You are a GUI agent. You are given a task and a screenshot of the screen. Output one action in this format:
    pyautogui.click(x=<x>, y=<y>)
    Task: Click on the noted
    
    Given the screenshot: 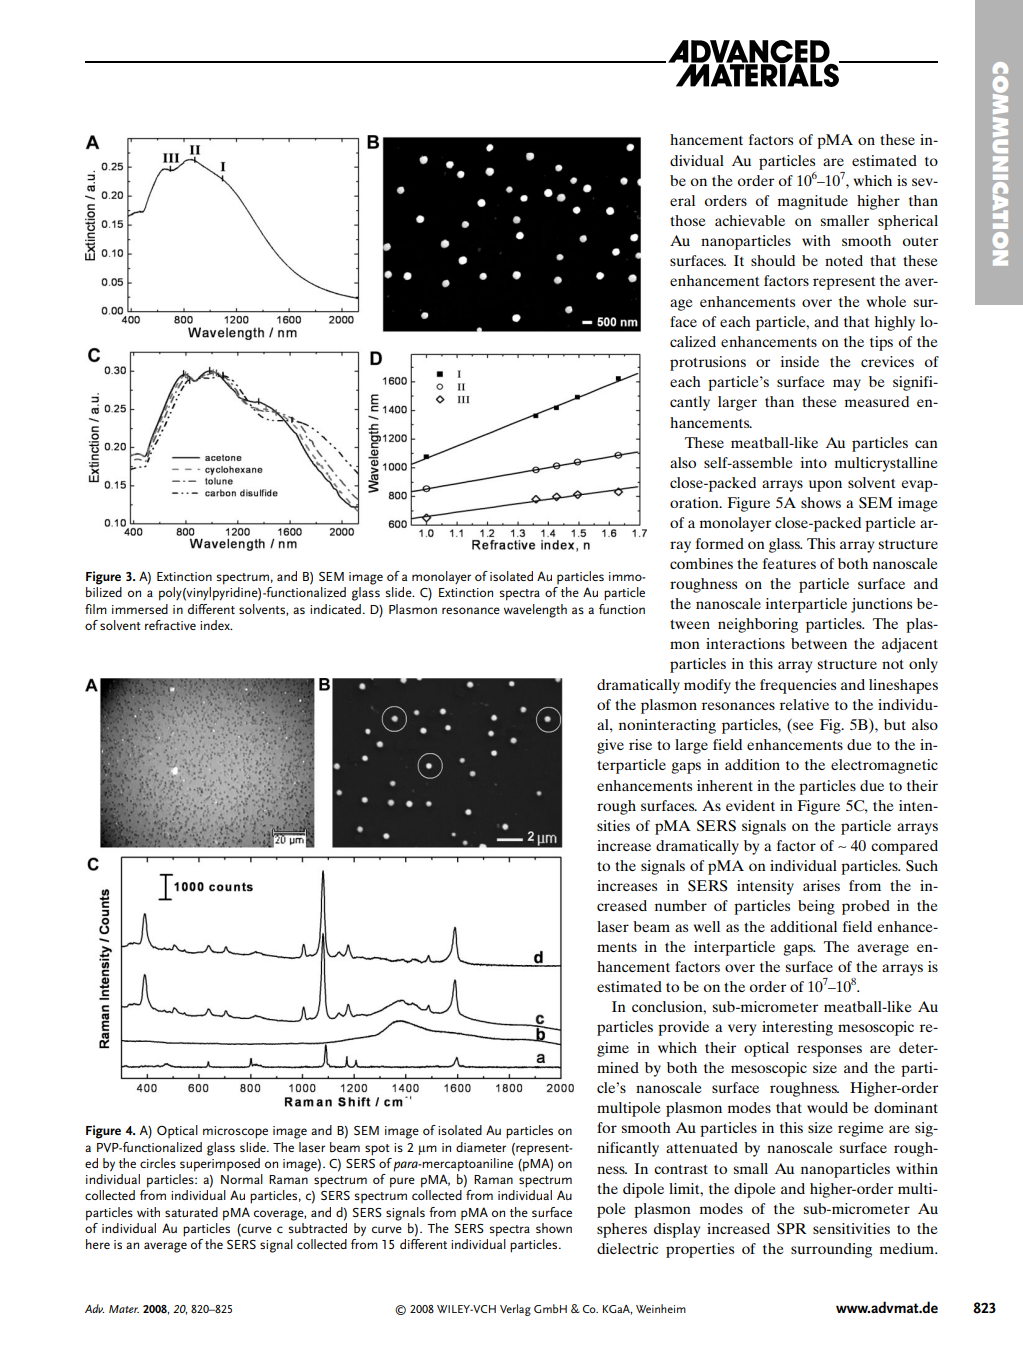 What is the action you would take?
    pyautogui.click(x=844, y=260)
